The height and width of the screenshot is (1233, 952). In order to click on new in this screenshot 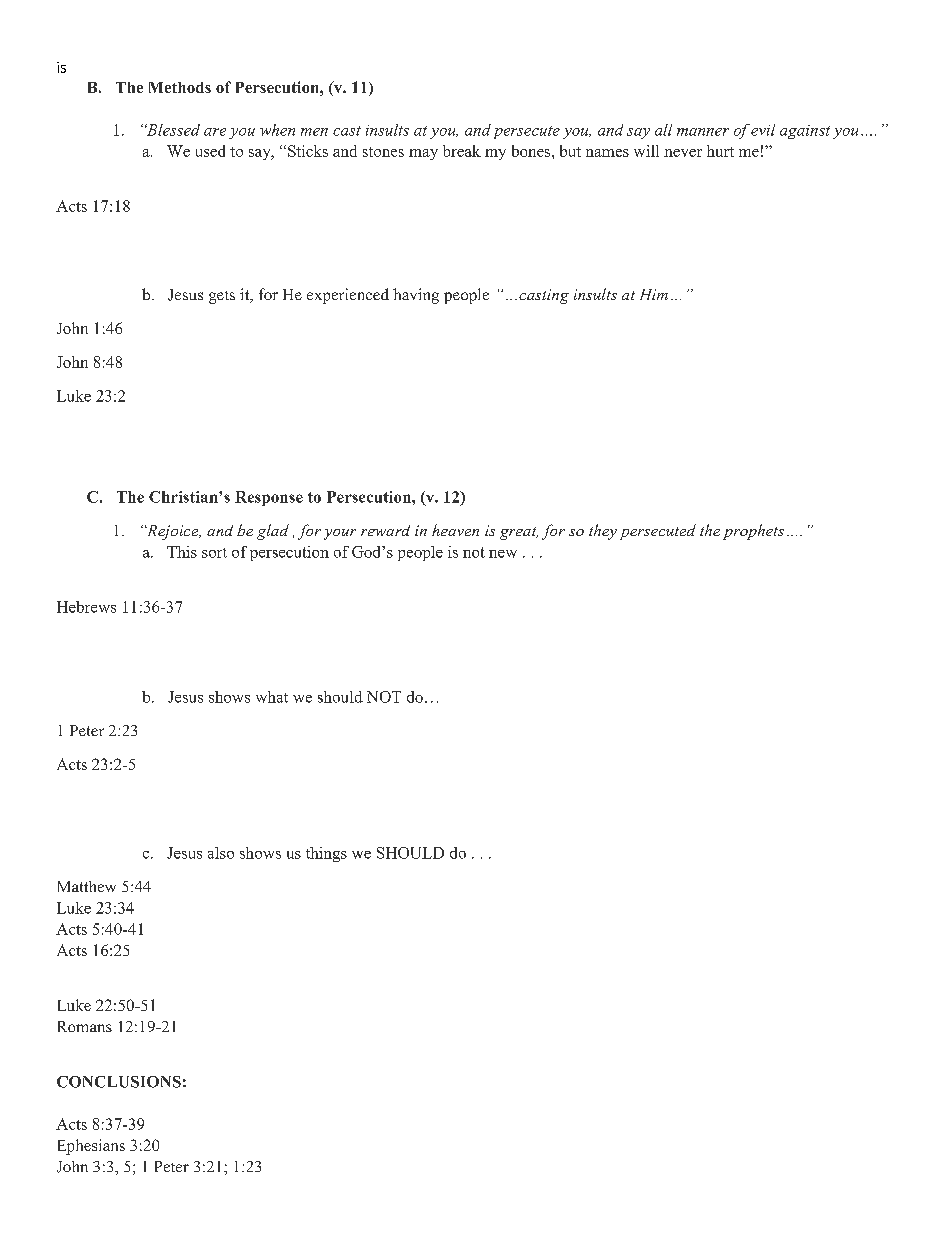, I will do `click(503, 554)`.
